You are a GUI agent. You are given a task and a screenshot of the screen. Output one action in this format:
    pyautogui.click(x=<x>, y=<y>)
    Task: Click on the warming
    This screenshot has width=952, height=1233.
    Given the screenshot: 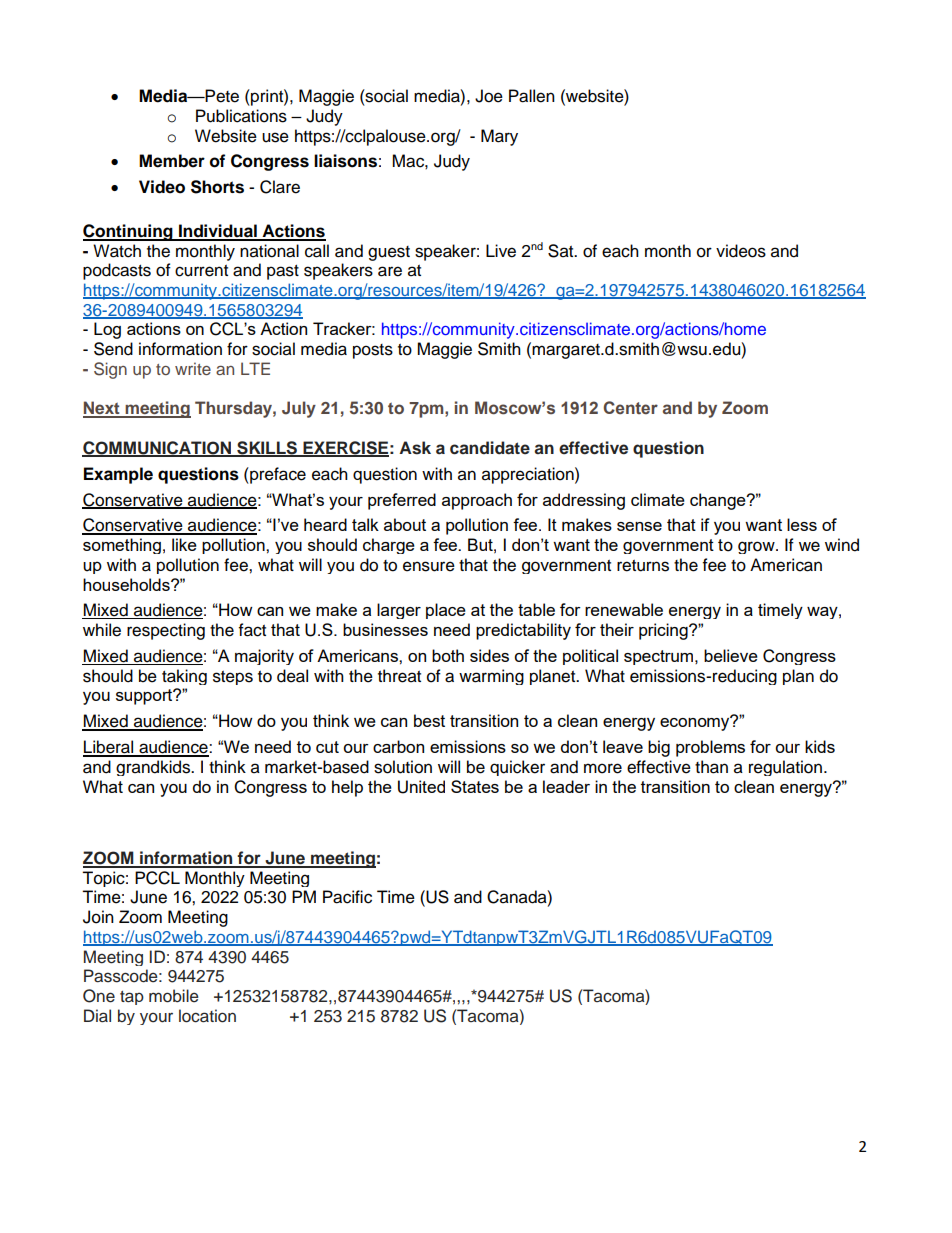 What is the action you would take?
    pyautogui.click(x=491, y=677)
